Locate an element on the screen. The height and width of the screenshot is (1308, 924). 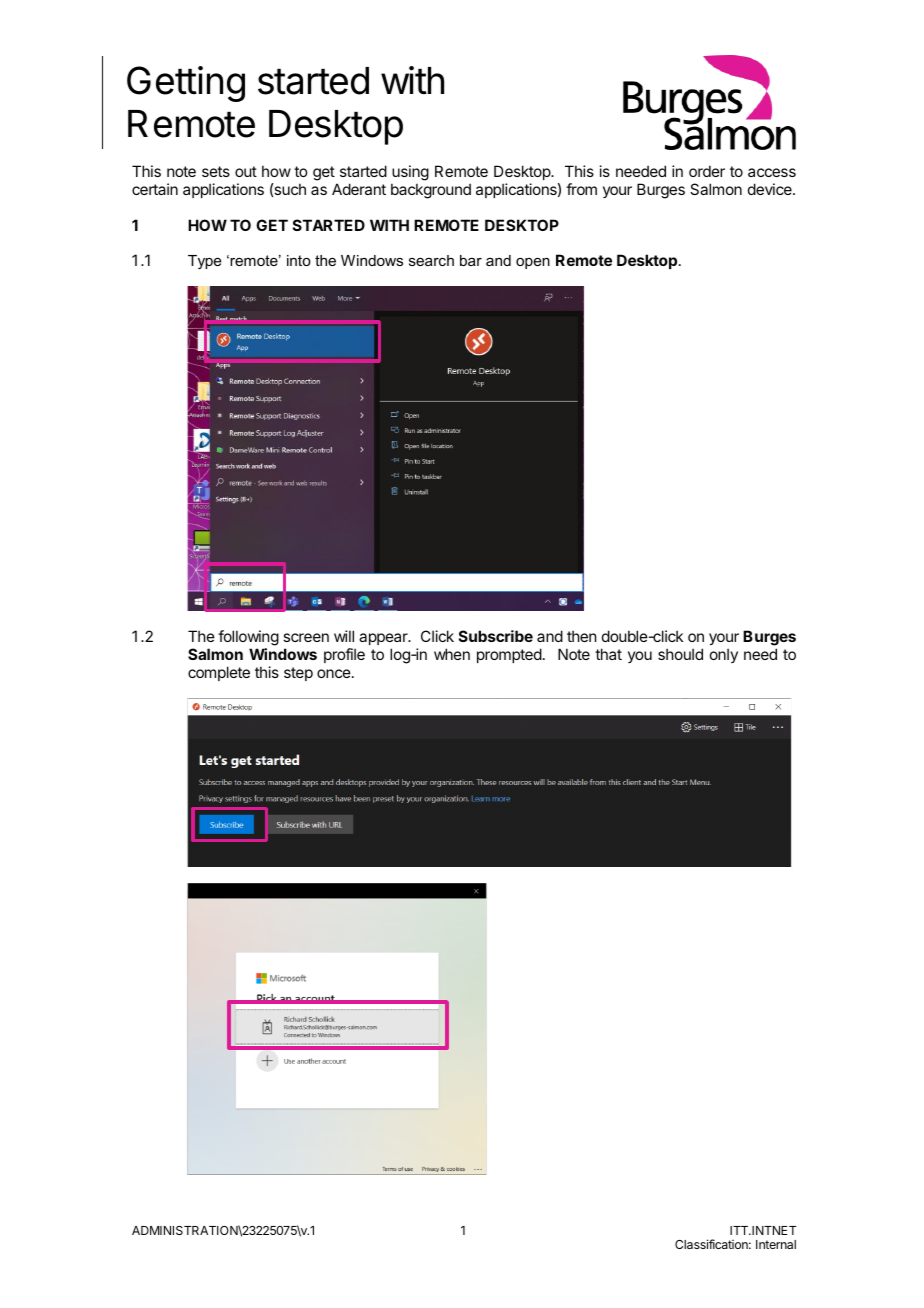
only is located at coordinates (724, 655).
